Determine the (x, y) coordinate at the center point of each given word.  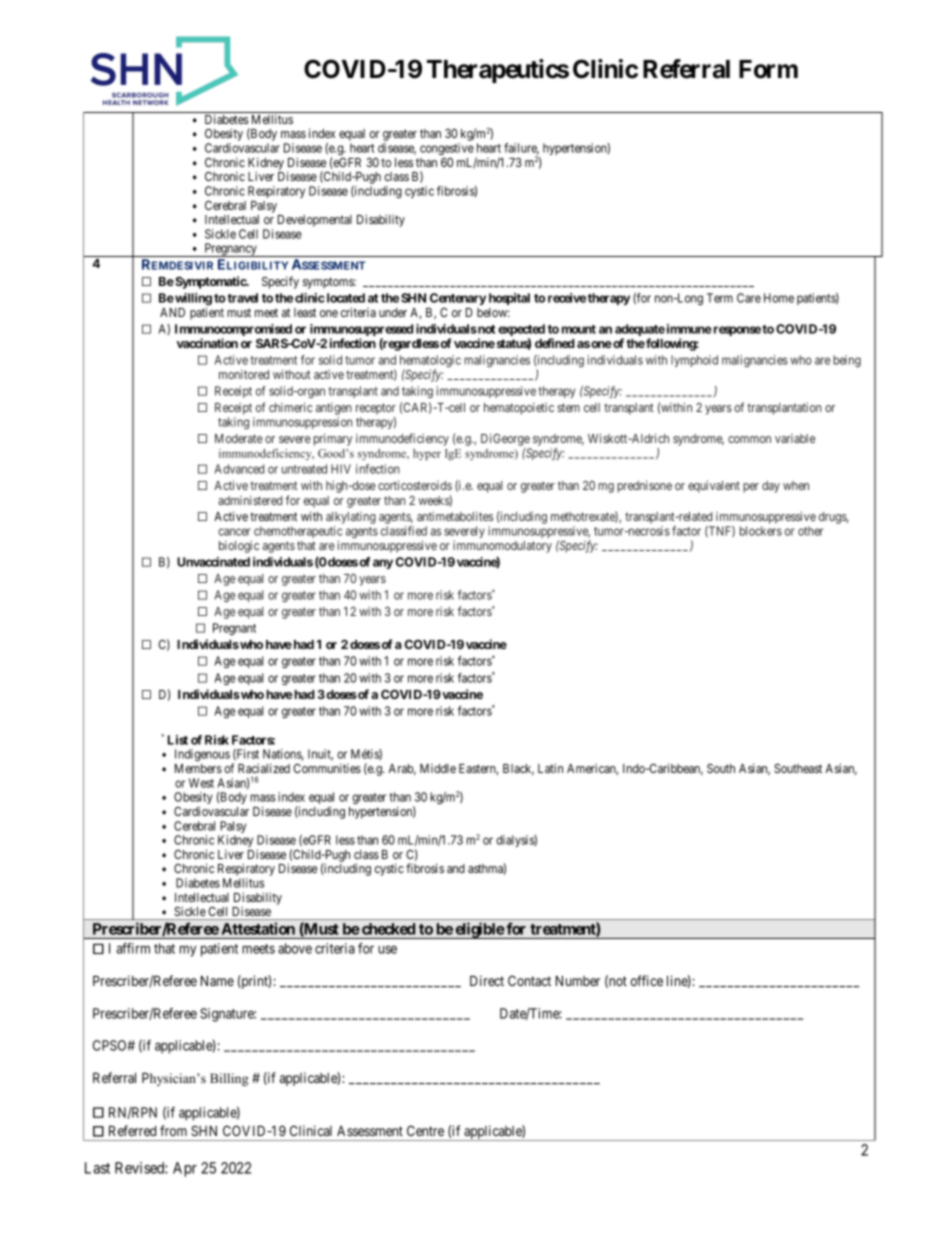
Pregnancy (230, 250)
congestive (447, 150)
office (646, 980)
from (173, 1130)
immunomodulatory (502, 547)
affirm (133, 948)
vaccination (207, 343)
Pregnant (234, 629)
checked (388, 929)
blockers (761, 531)
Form (768, 69)
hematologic (430, 362)
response (736, 331)
